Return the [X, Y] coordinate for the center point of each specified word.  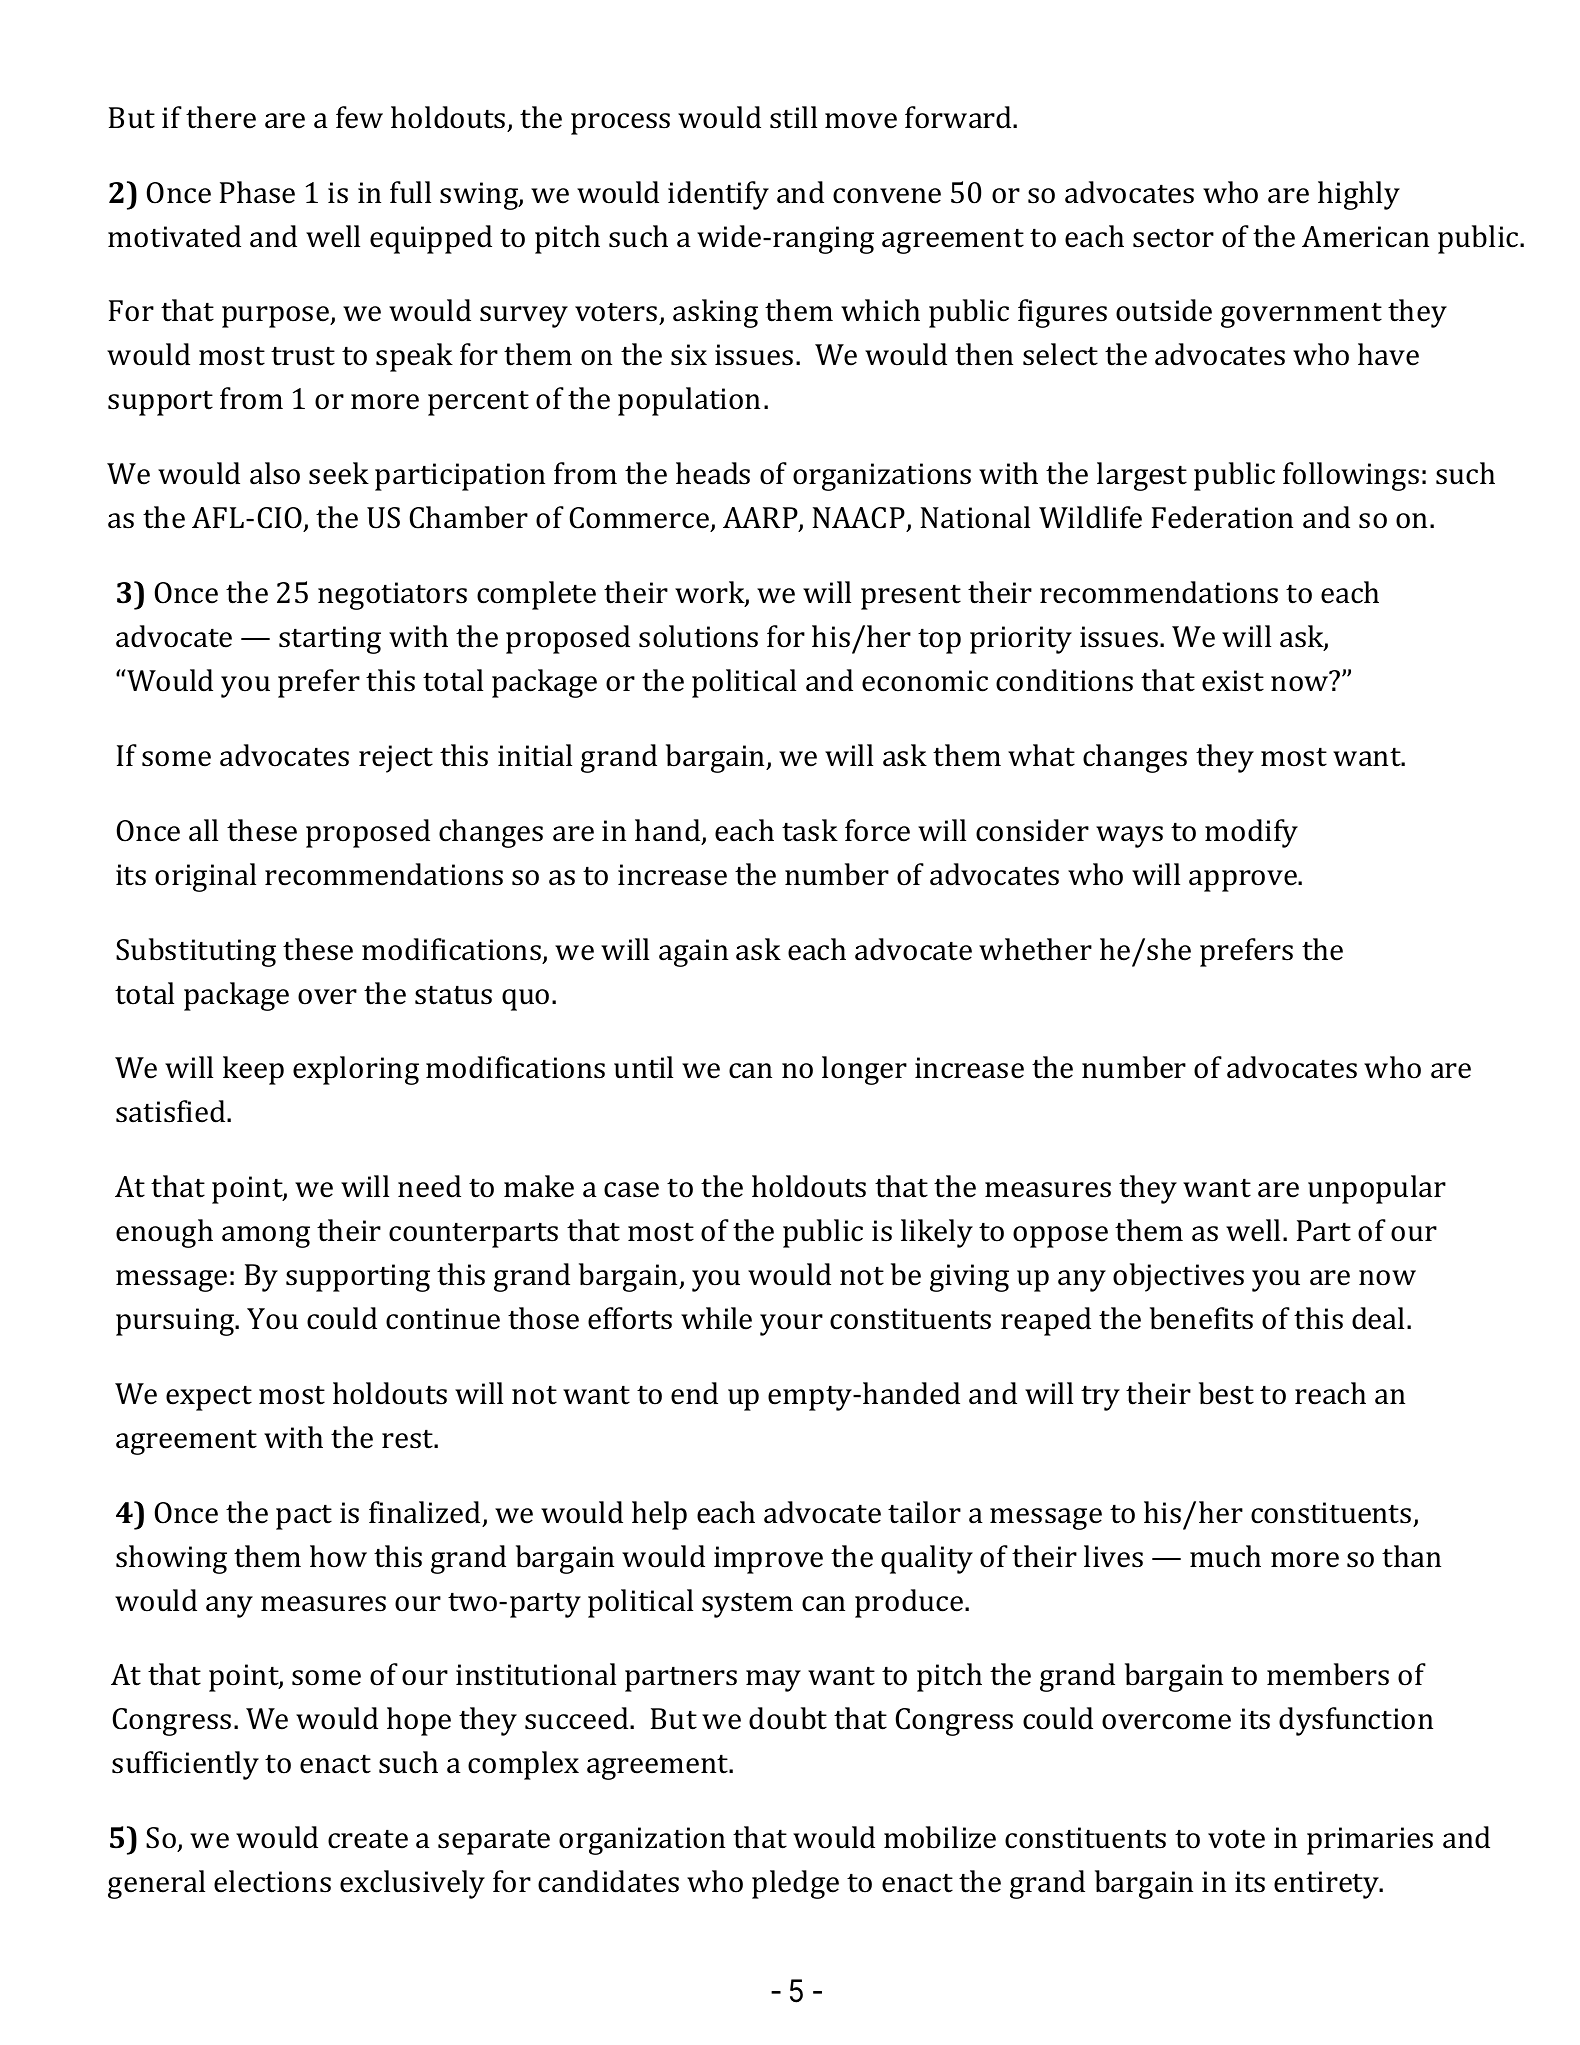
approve [1244, 881]
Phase [257, 192]
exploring [356, 1070]
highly [1359, 195]
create [368, 1839]
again [693, 953]
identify [718, 195]
